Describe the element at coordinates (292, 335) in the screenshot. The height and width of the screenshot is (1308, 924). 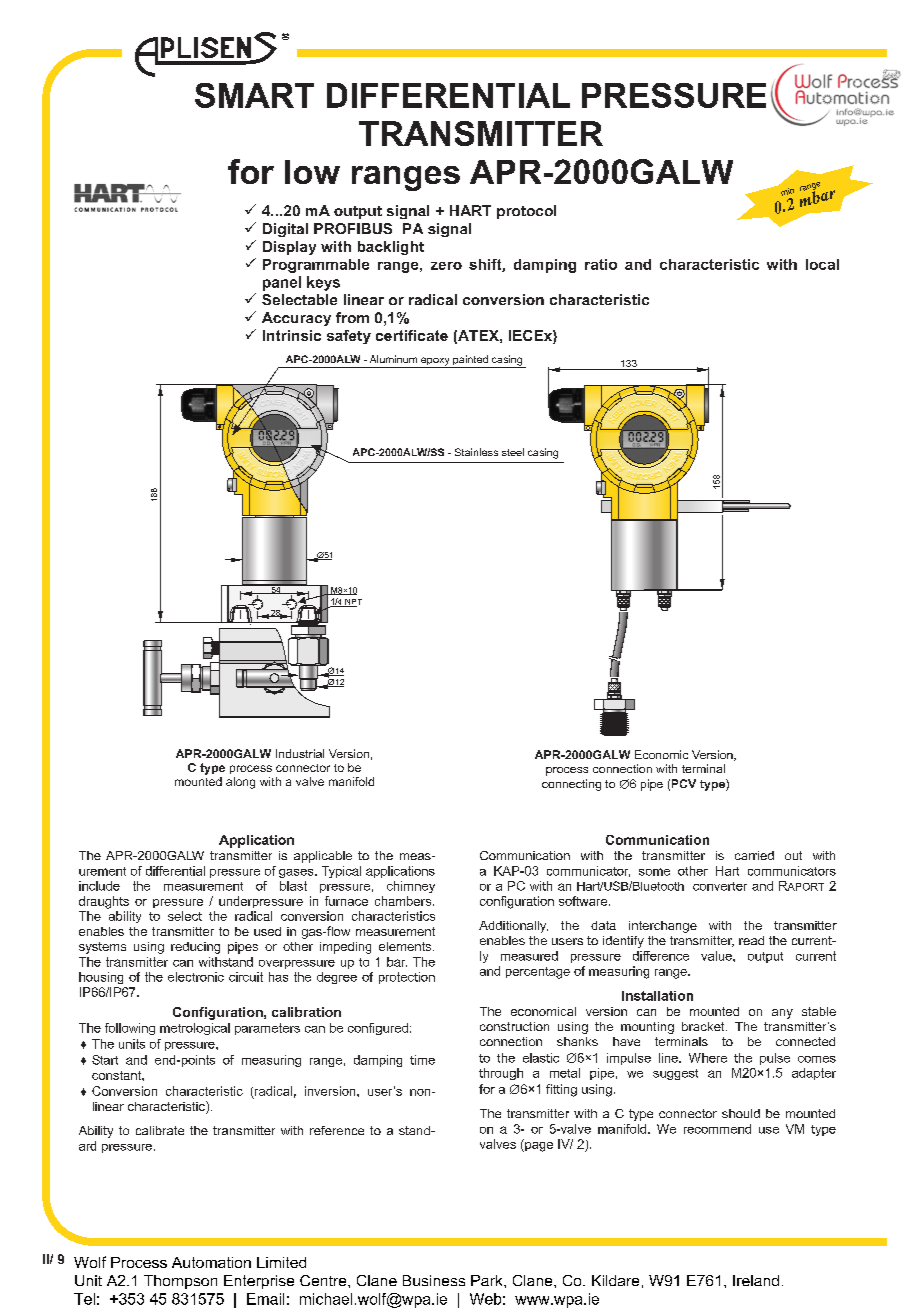
I see `Intrinsic` at that location.
